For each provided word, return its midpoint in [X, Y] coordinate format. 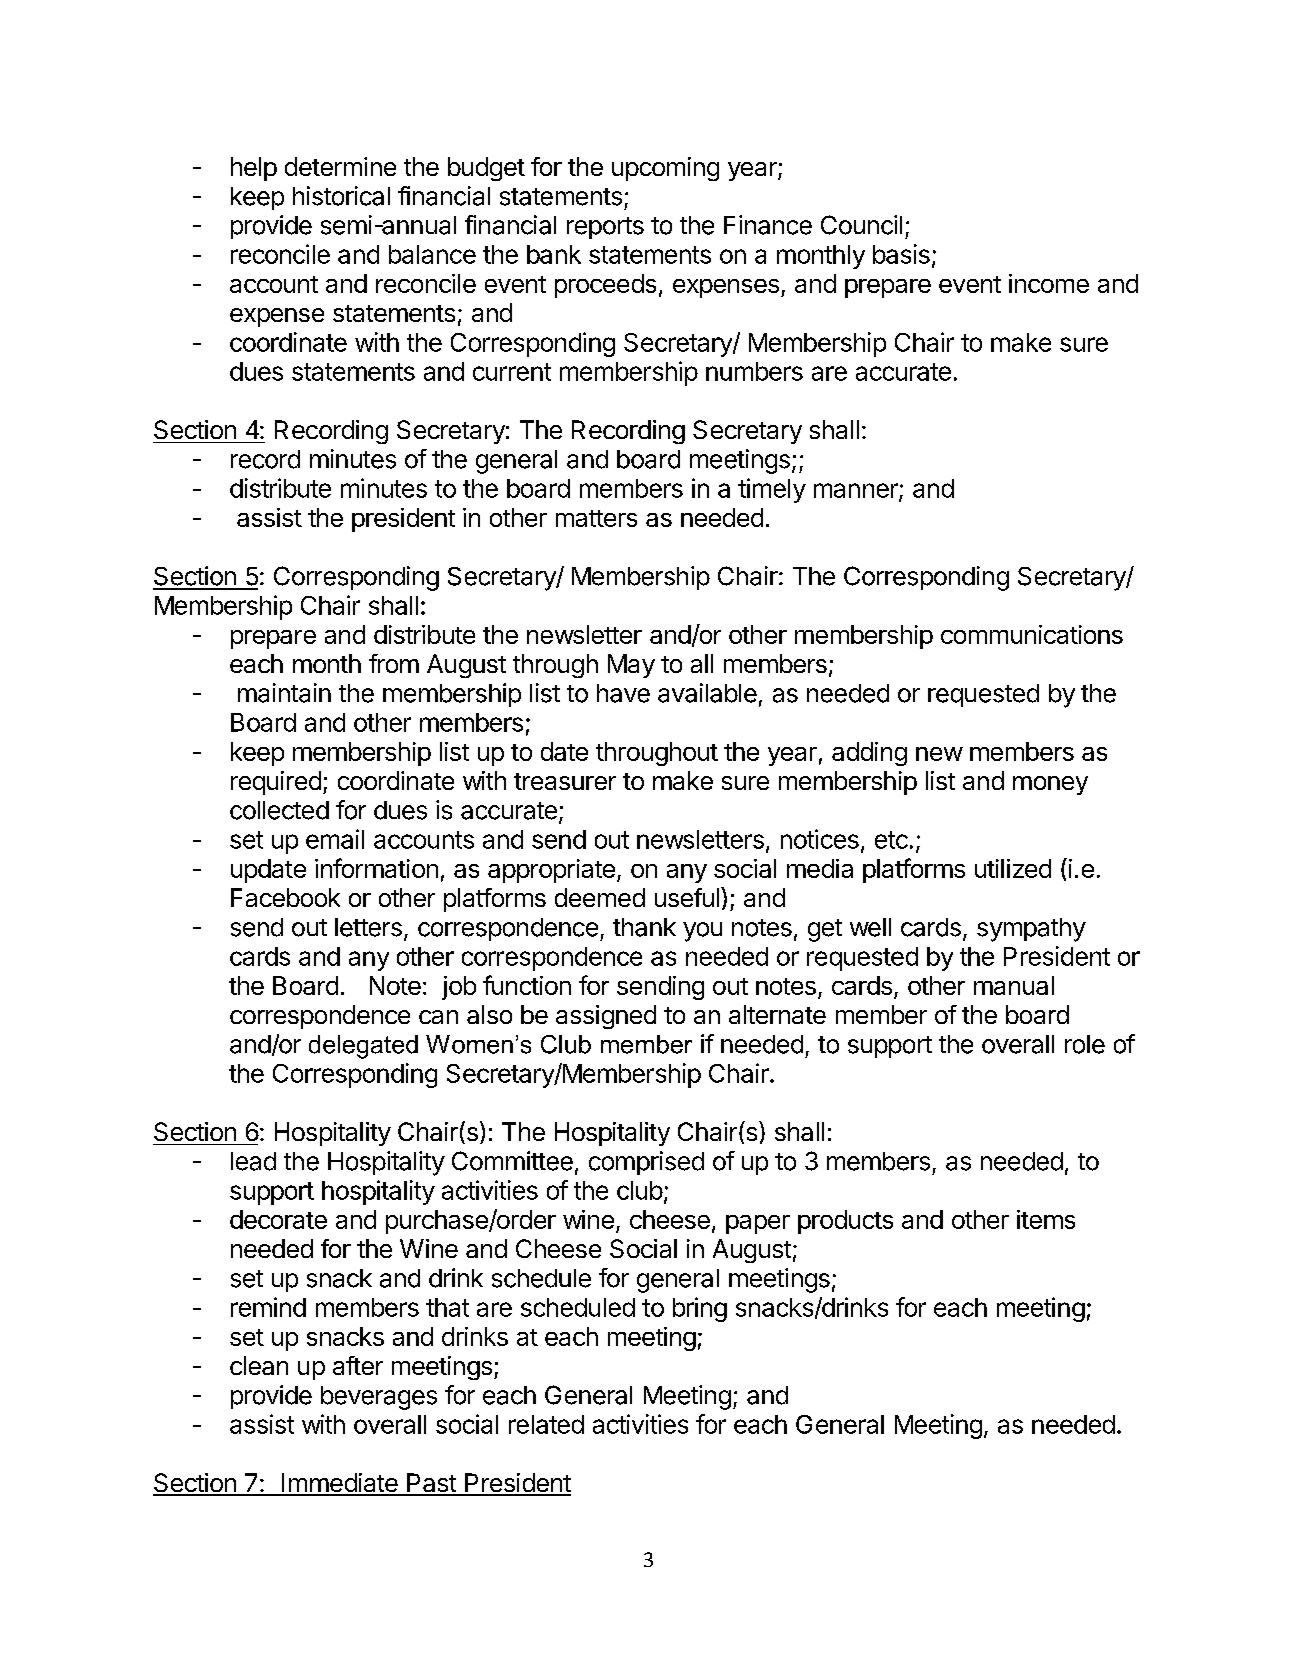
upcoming [665, 169]
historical [341, 196]
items [1046, 1219]
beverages [379, 1398]
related [546, 1424]
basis [901, 254]
